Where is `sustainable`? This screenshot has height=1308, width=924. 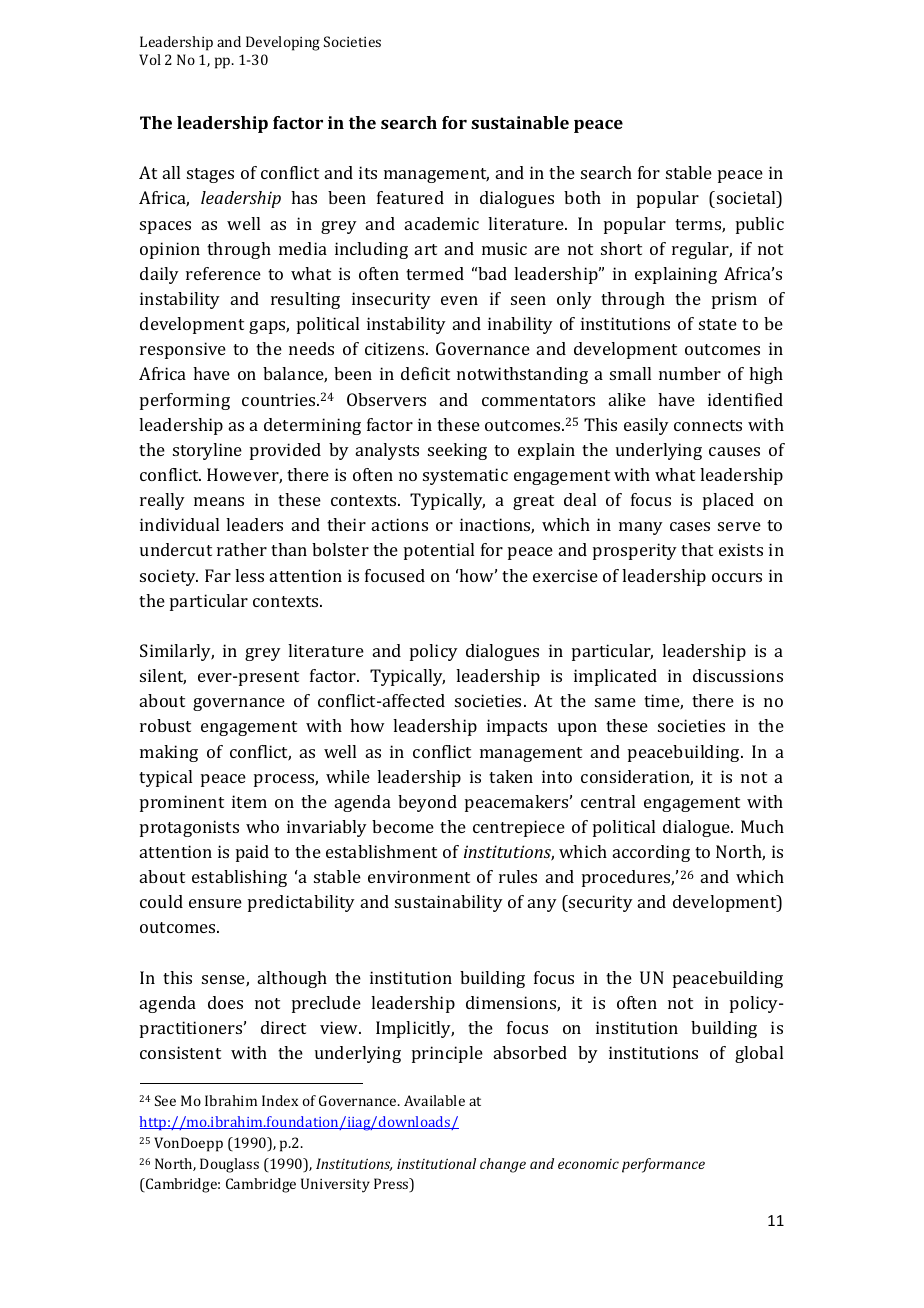
sustainable is located at coordinates (520, 122).
